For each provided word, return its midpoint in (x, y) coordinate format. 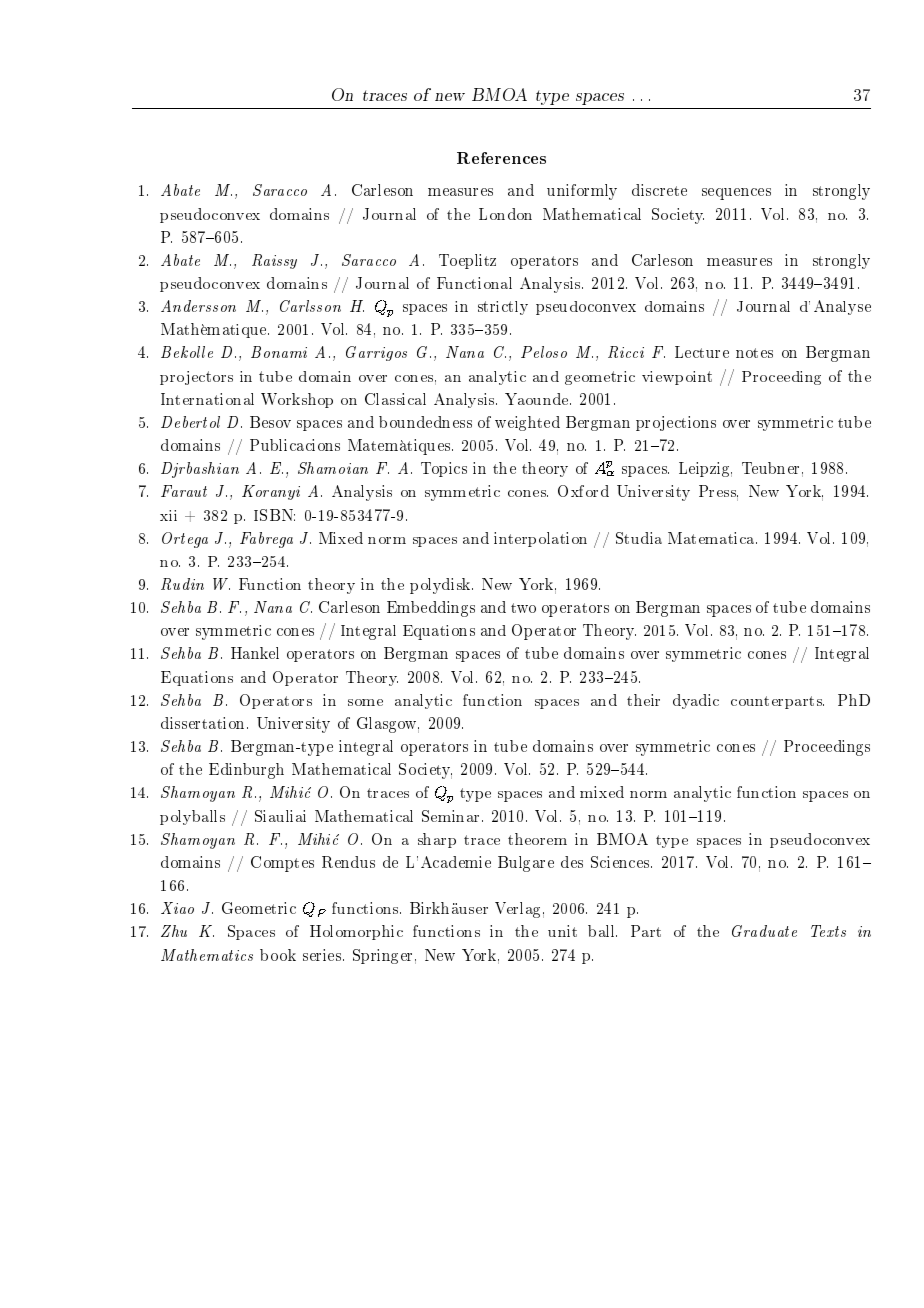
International (207, 399)
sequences (736, 194)
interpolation (540, 539)
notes (754, 353)
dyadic (696, 701)
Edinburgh (246, 771)
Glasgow (388, 725)
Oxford (583, 491)
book (278, 955)
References (501, 158)
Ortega (185, 540)
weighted (527, 423)
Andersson (198, 306)
